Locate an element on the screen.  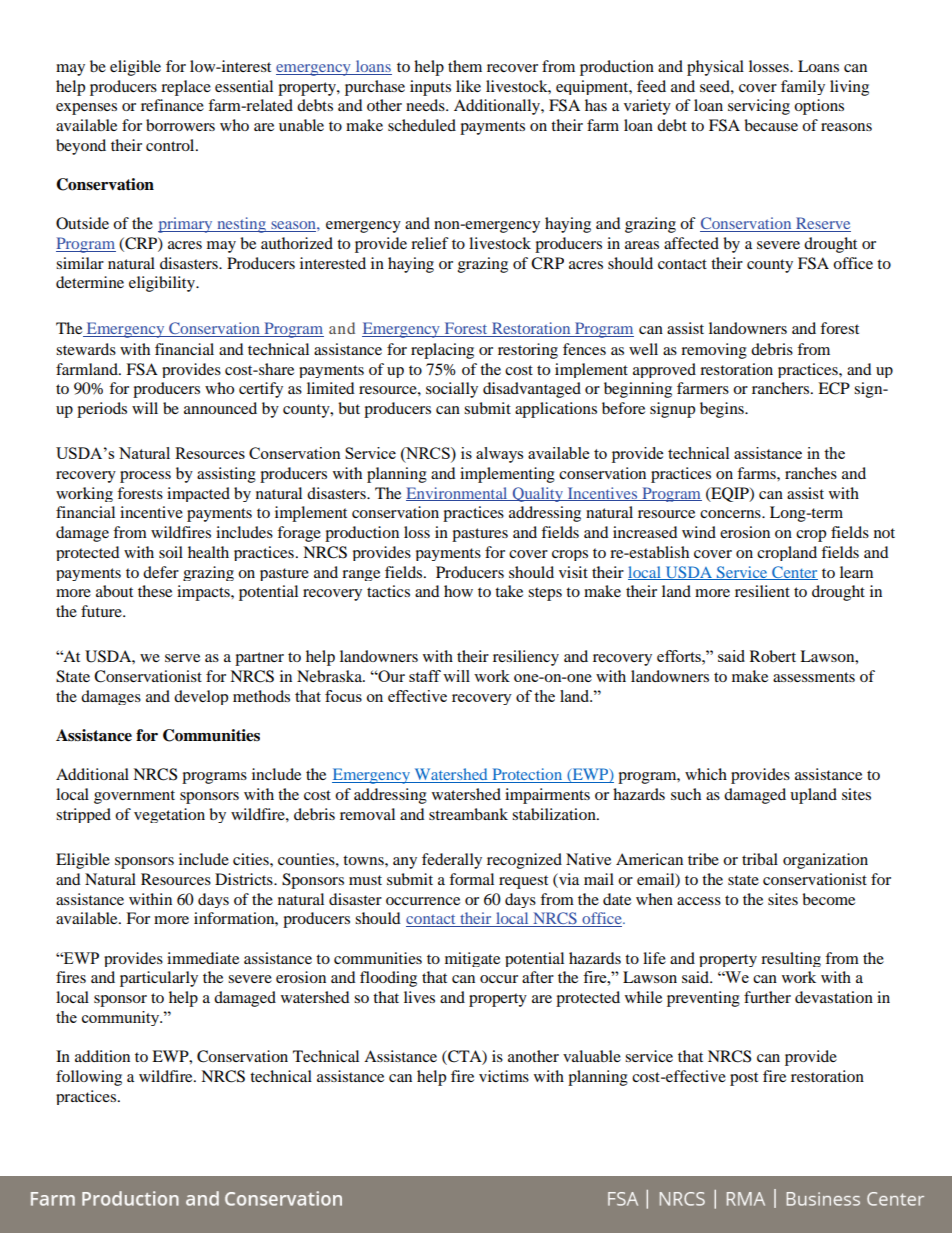
defer is located at coordinates (161, 572).
